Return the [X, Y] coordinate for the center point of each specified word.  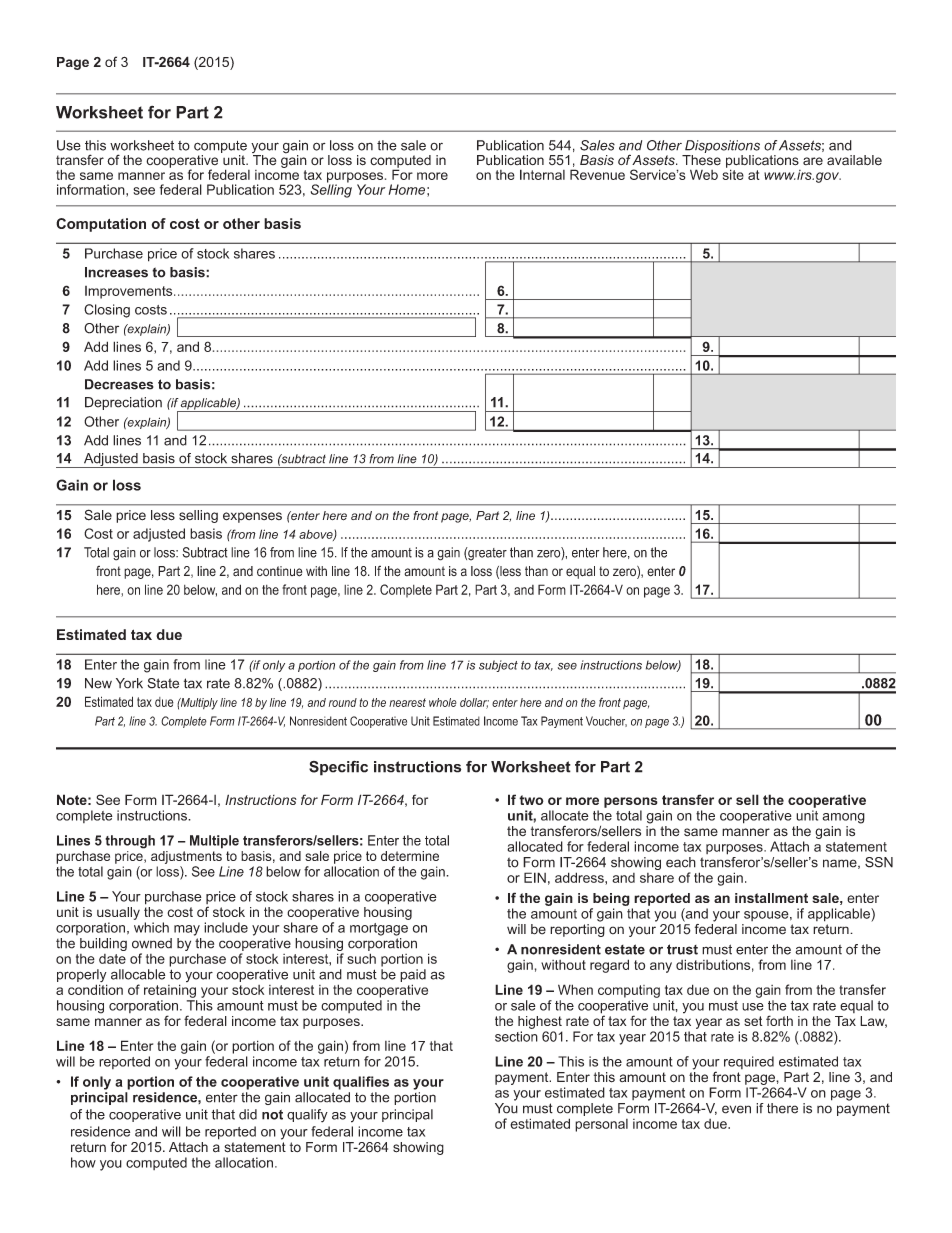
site [733, 173]
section [516, 1036]
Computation [101, 225]
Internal [542, 174]
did [248, 1114]
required [749, 1062]
